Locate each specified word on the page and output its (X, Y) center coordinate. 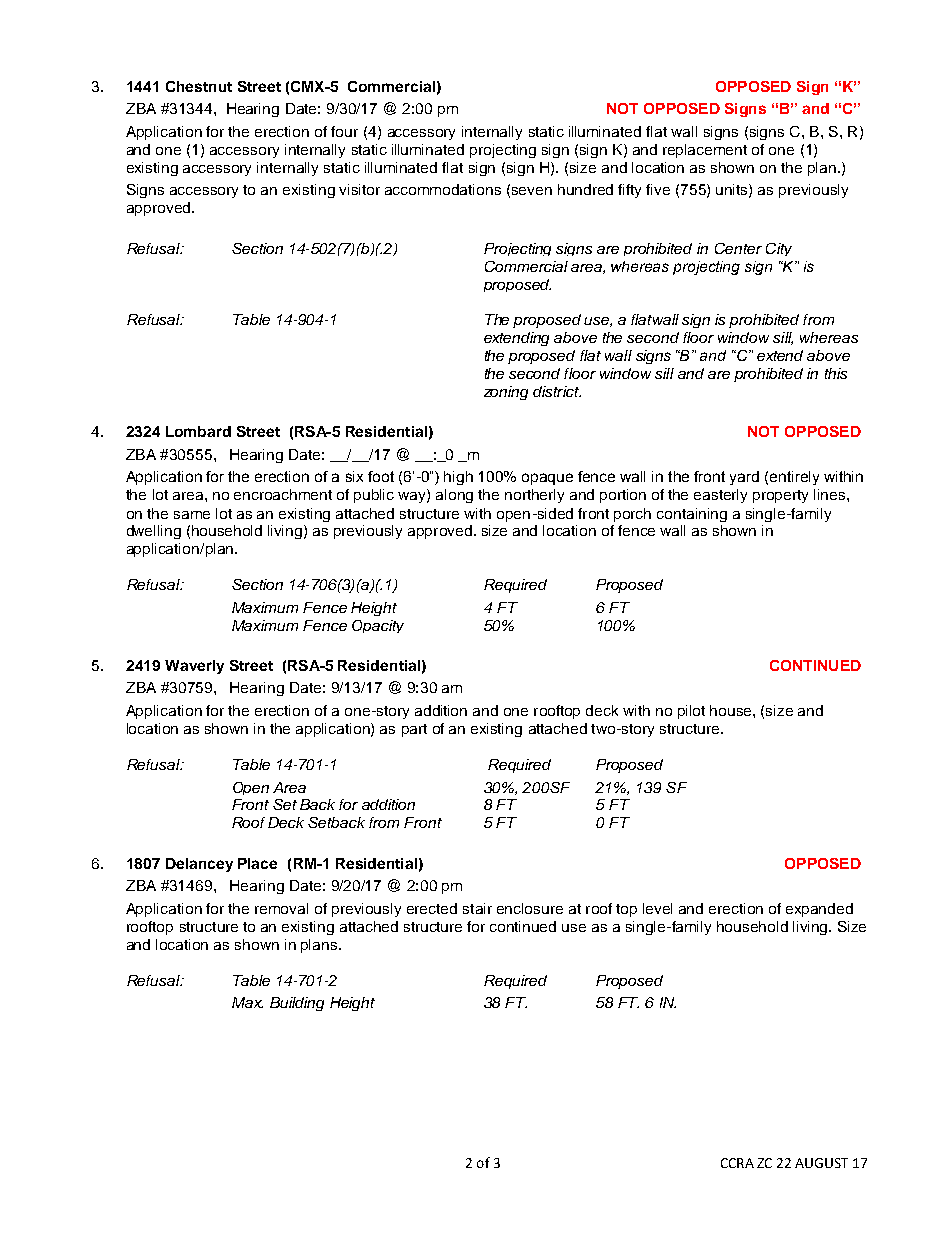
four (344, 131)
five (658, 189)
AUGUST (821, 1163)
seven (532, 191)
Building (297, 1004)
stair (477, 908)
